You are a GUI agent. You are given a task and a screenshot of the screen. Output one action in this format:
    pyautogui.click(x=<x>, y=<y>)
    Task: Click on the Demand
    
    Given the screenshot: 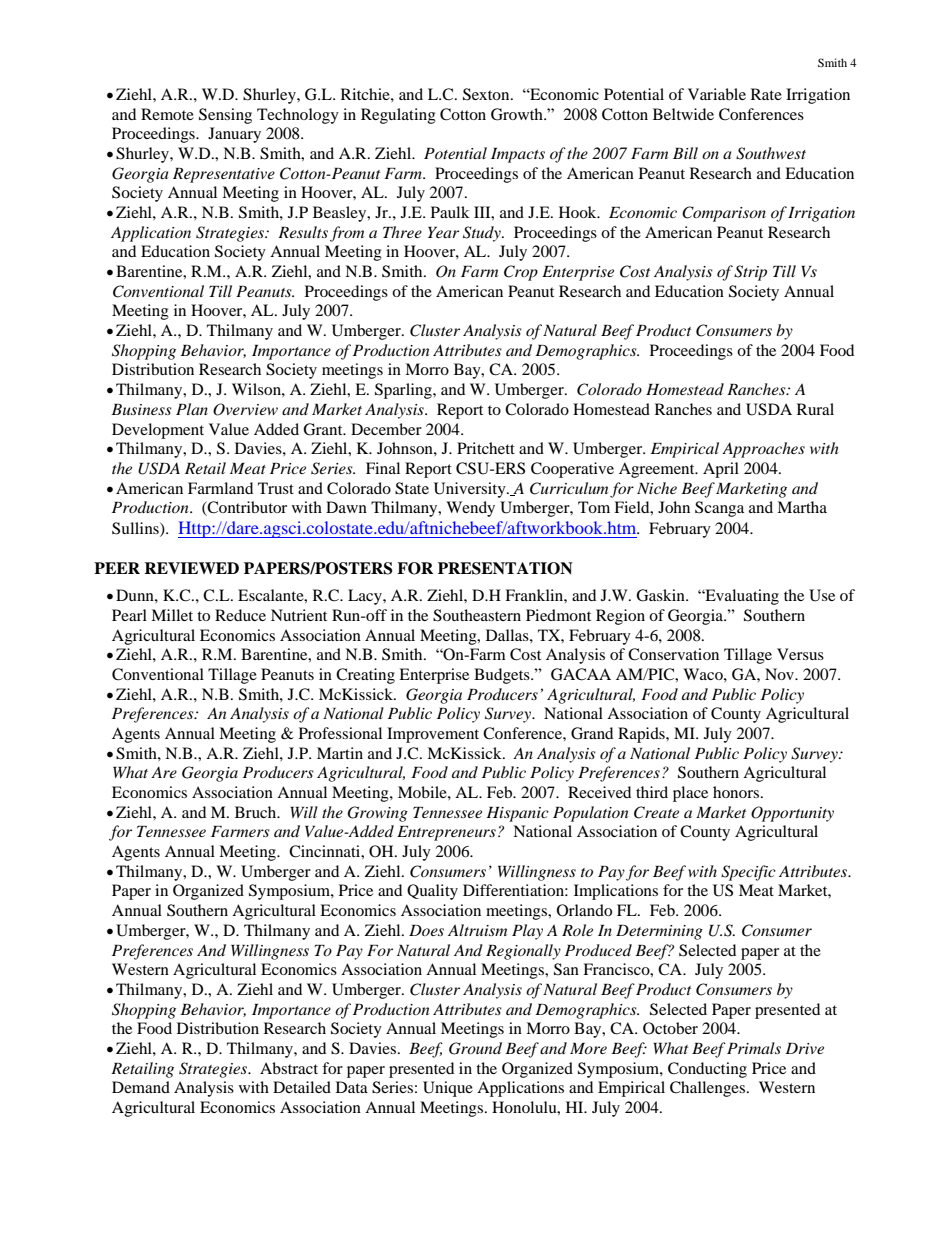 What is the action you would take?
    pyautogui.click(x=141, y=1087)
